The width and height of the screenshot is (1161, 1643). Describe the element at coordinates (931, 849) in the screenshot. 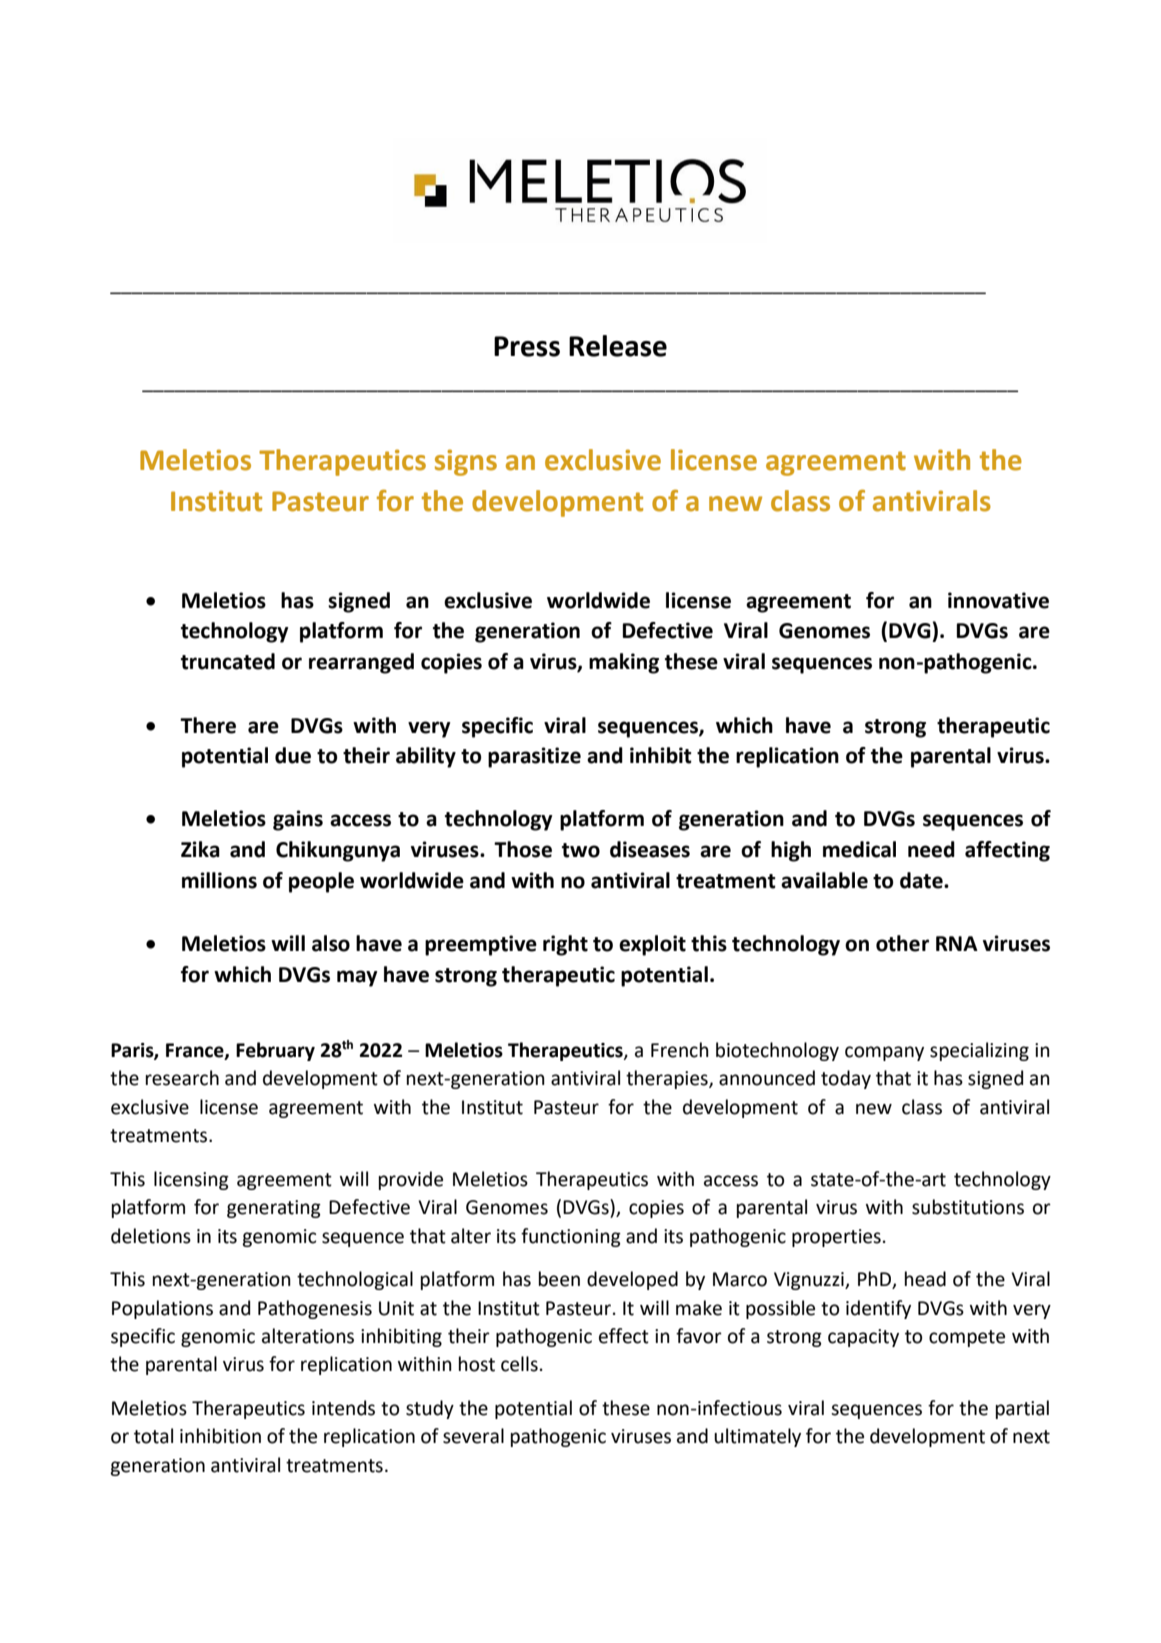

I see `need` at that location.
